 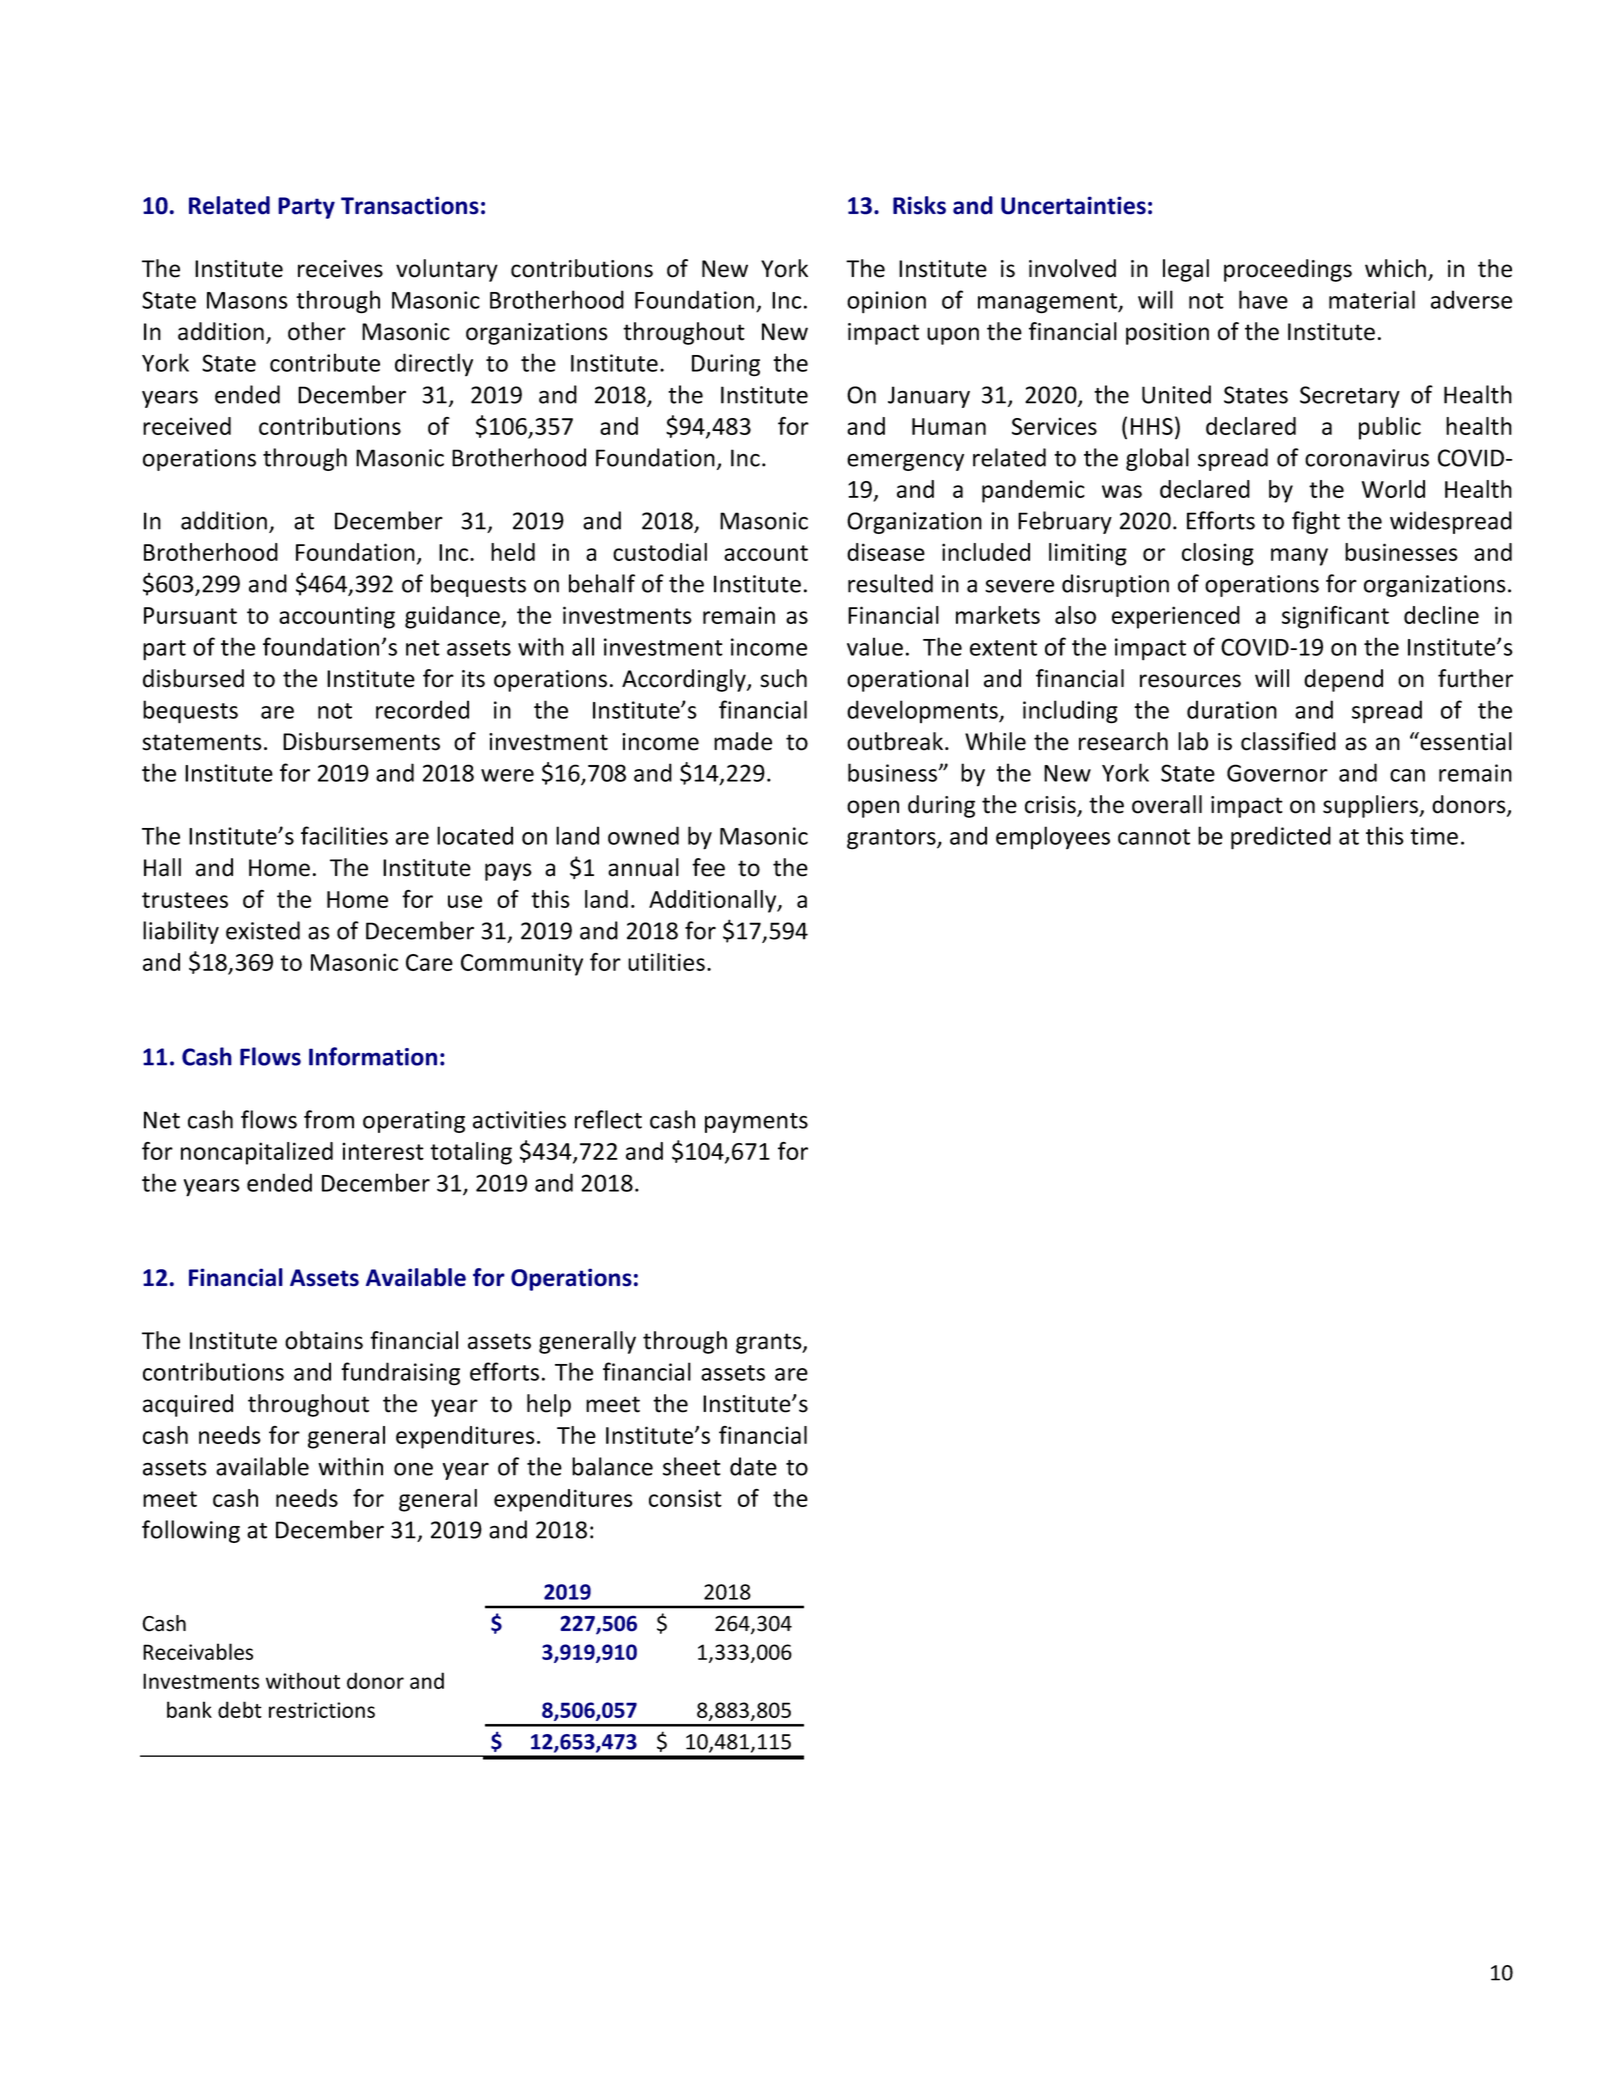 I want to click on sheet, so click(x=692, y=1466).
